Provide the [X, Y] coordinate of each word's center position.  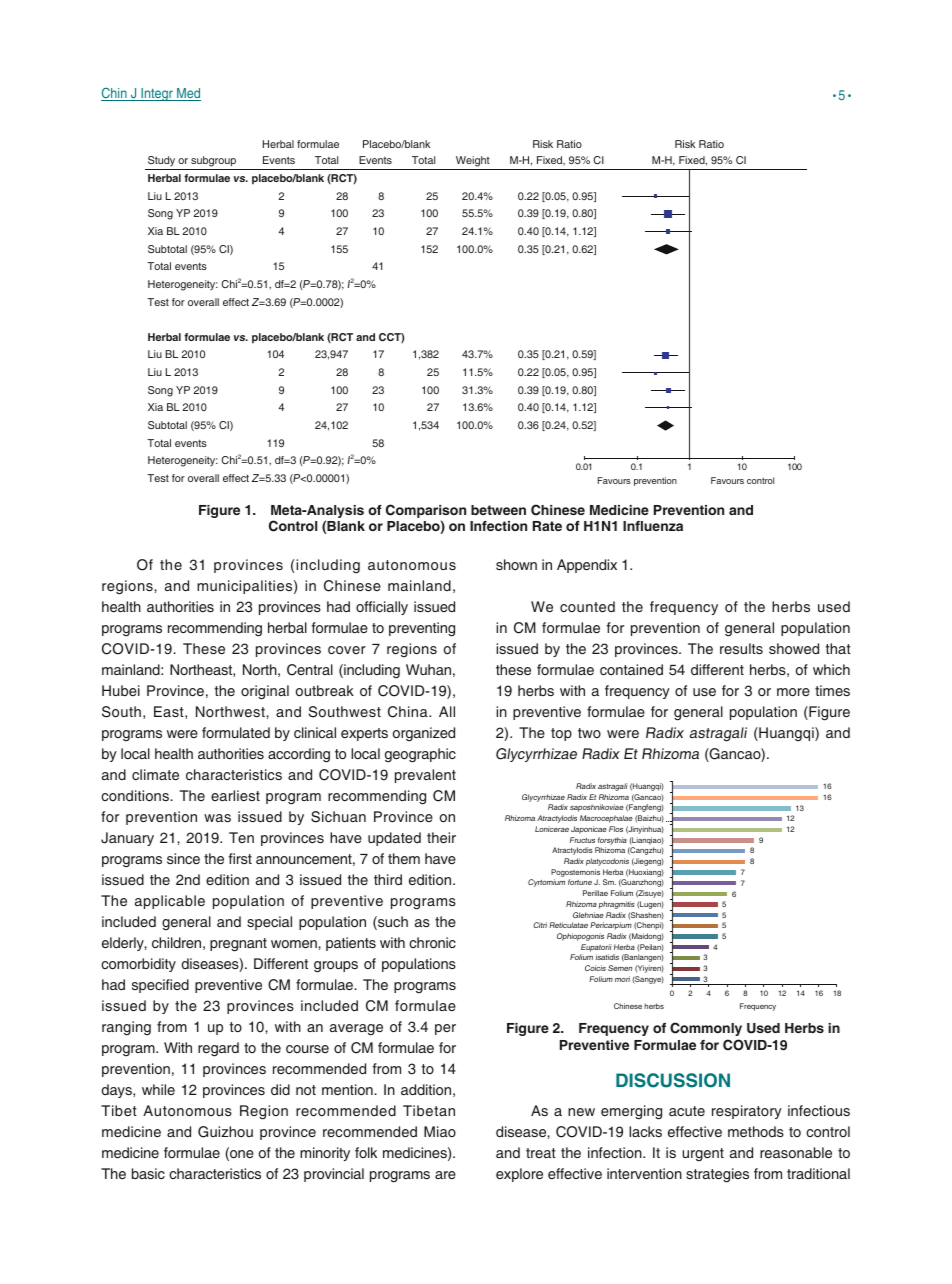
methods [756, 1131]
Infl [633, 526]
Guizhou [225, 1132]
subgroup [213, 163]
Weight [473, 163]
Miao [440, 1131]
